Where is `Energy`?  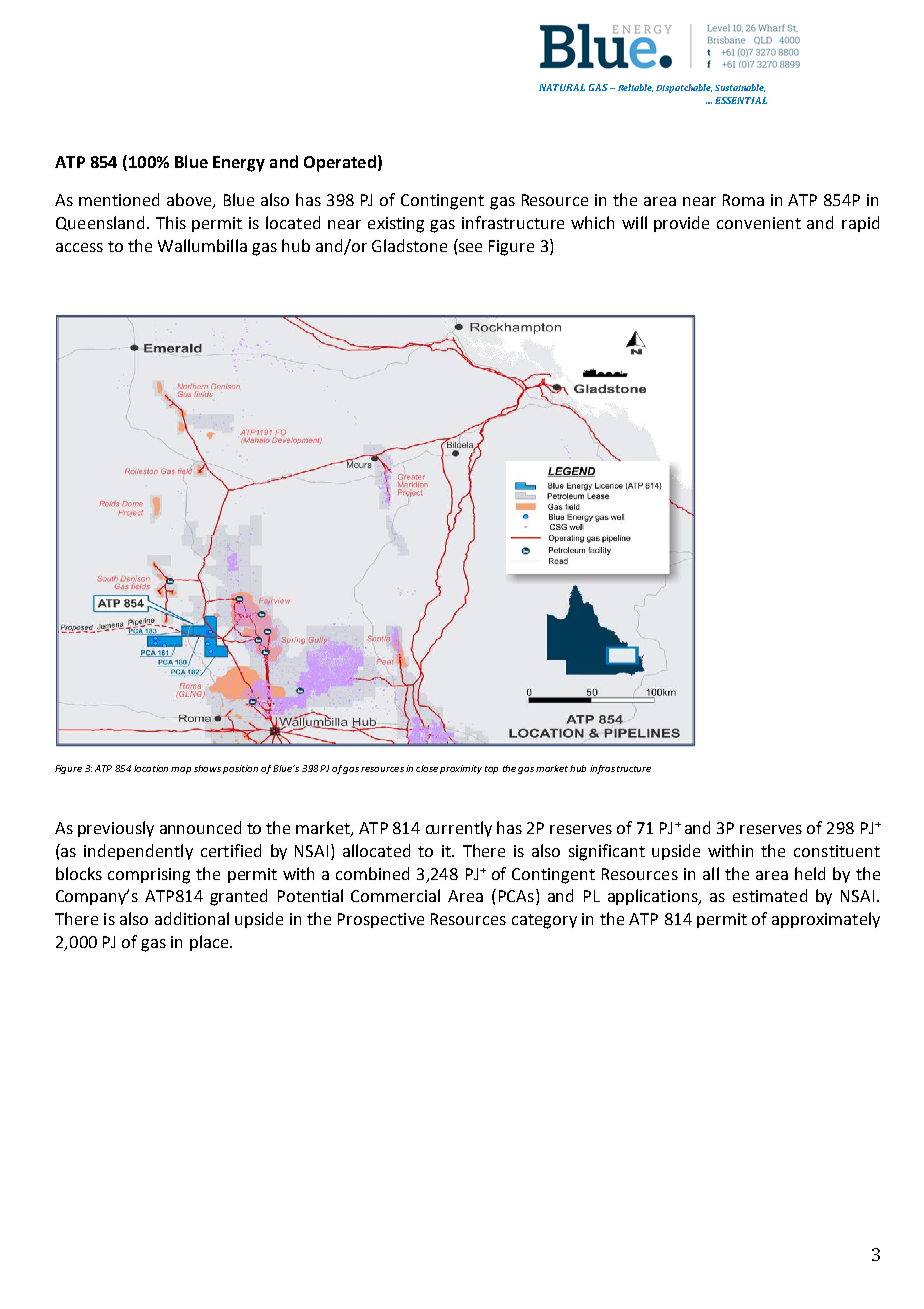
Energy is located at coordinates (239, 164).
